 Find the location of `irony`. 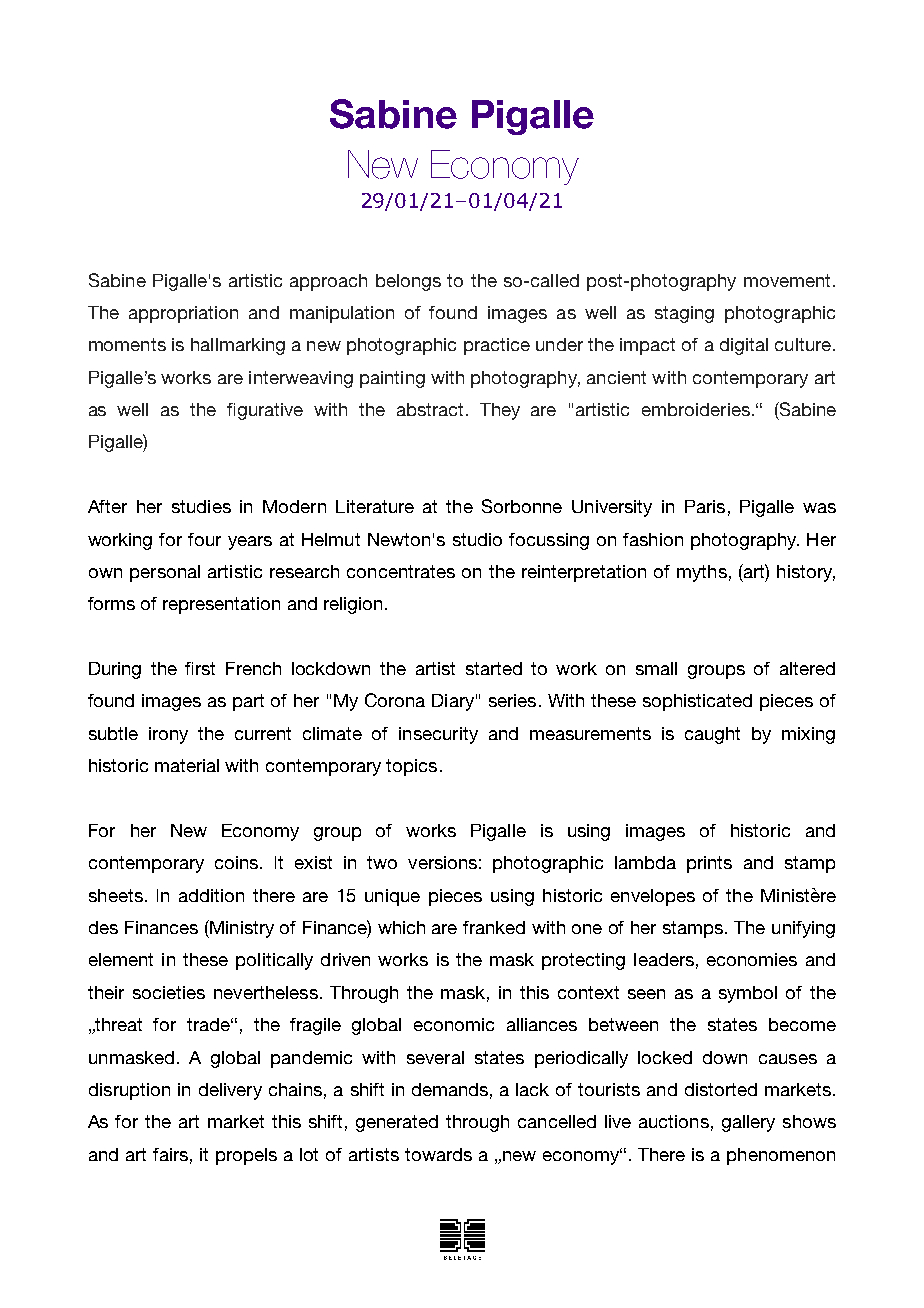

irony is located at coordinates (168, 735).
